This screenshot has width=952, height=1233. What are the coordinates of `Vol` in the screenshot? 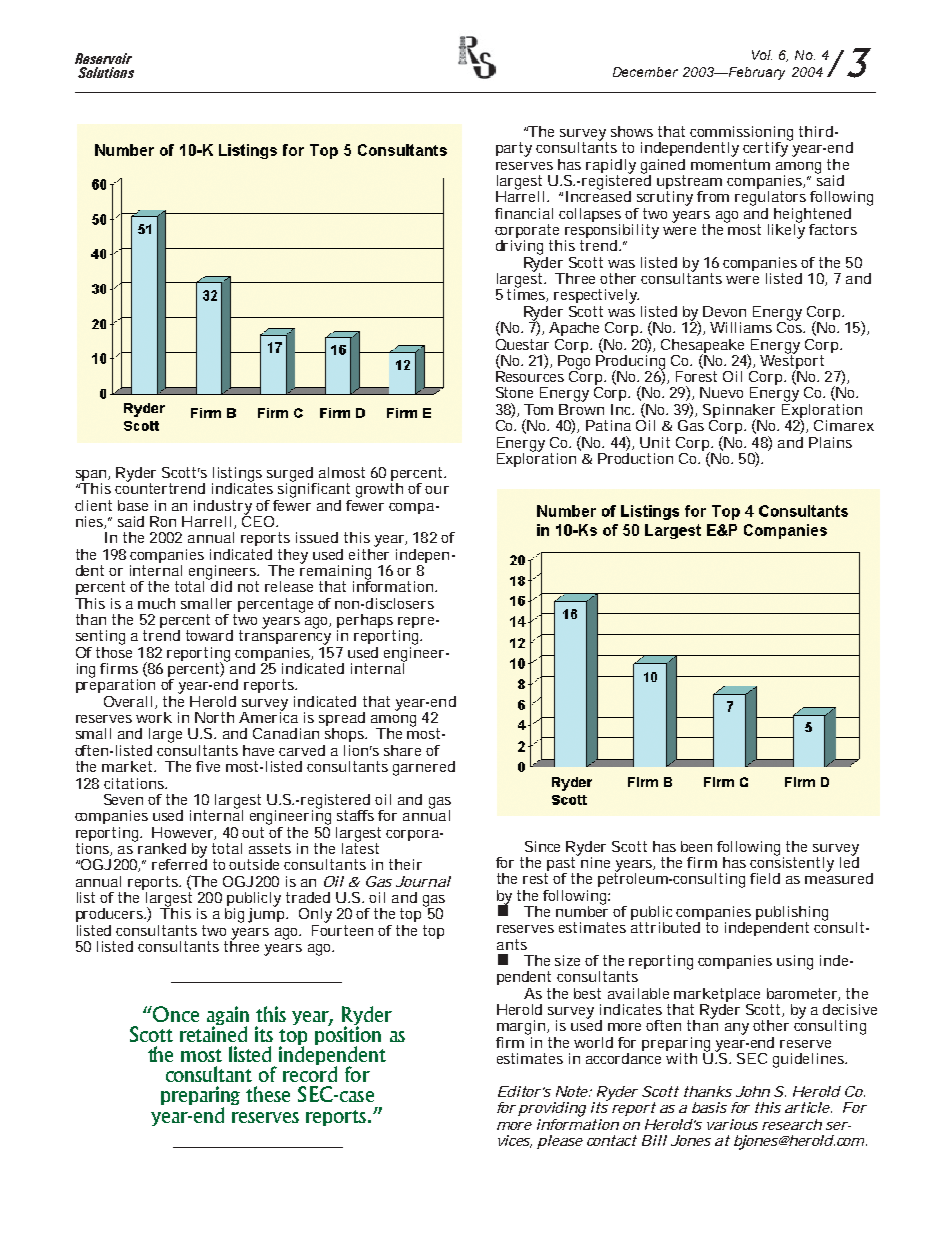 It's located at (762, 55).
